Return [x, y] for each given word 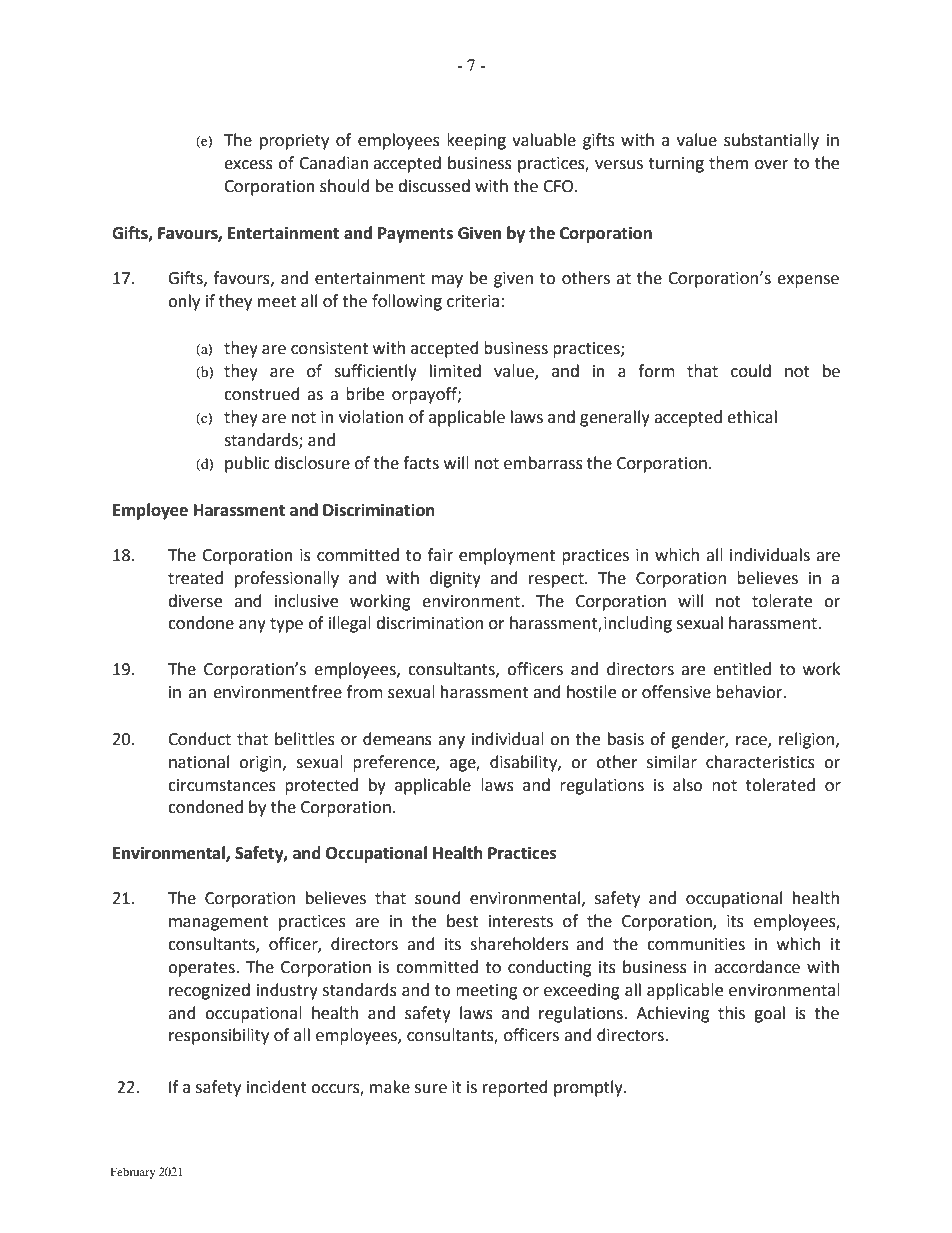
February [133, 1173]
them [728, 163]
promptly [589, 1088]
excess [248, 165]
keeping [476, 141]
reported [515, 1088]
